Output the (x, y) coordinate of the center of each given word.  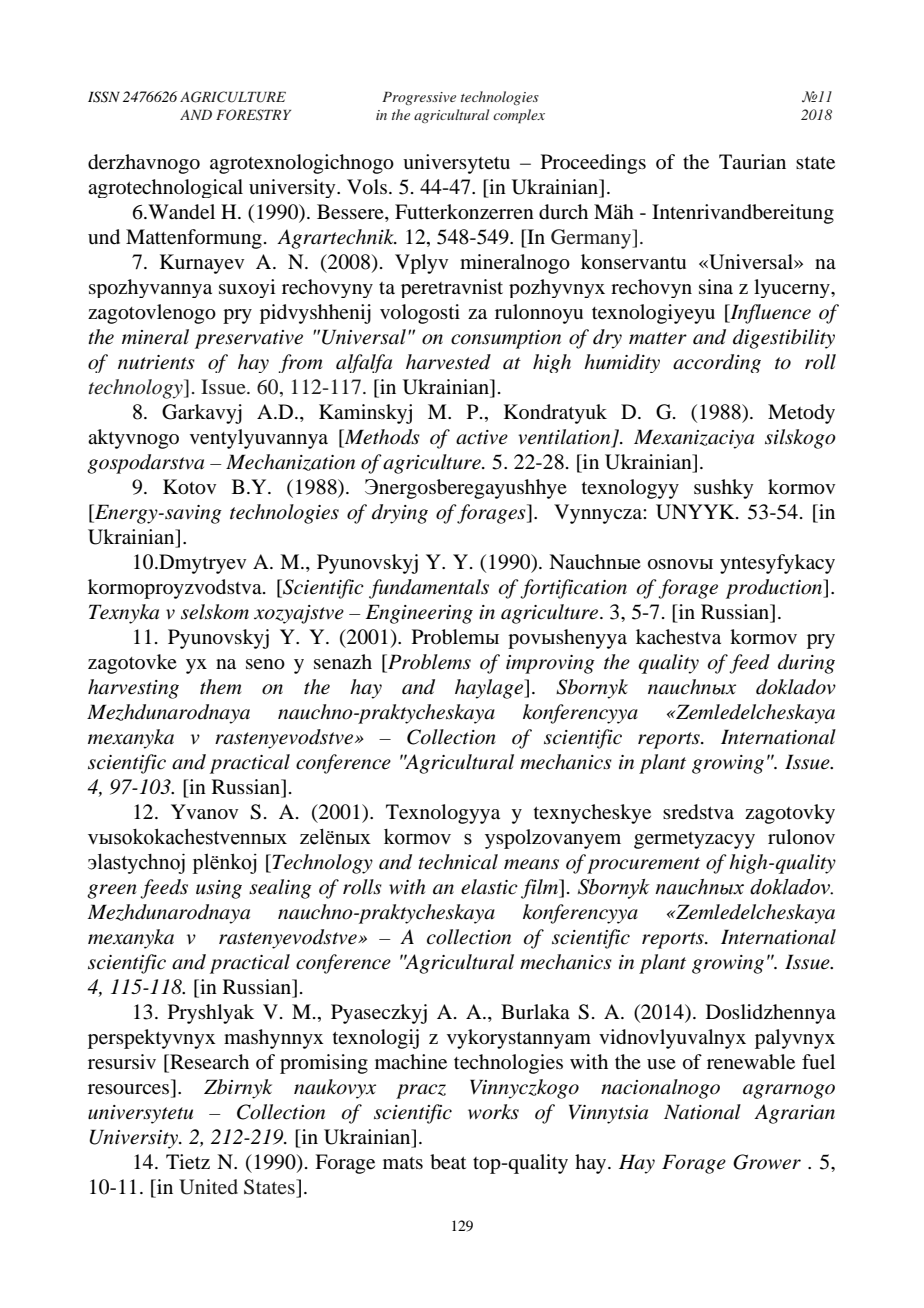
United (208, 1187)
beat (448, 1162)
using (219, 889)
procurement (643, 865)
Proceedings (593, 164)
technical (458, 862)
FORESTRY (253, 115)
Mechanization (290, 462)
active (482, 437)
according (717, 363)
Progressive (419, 98)
